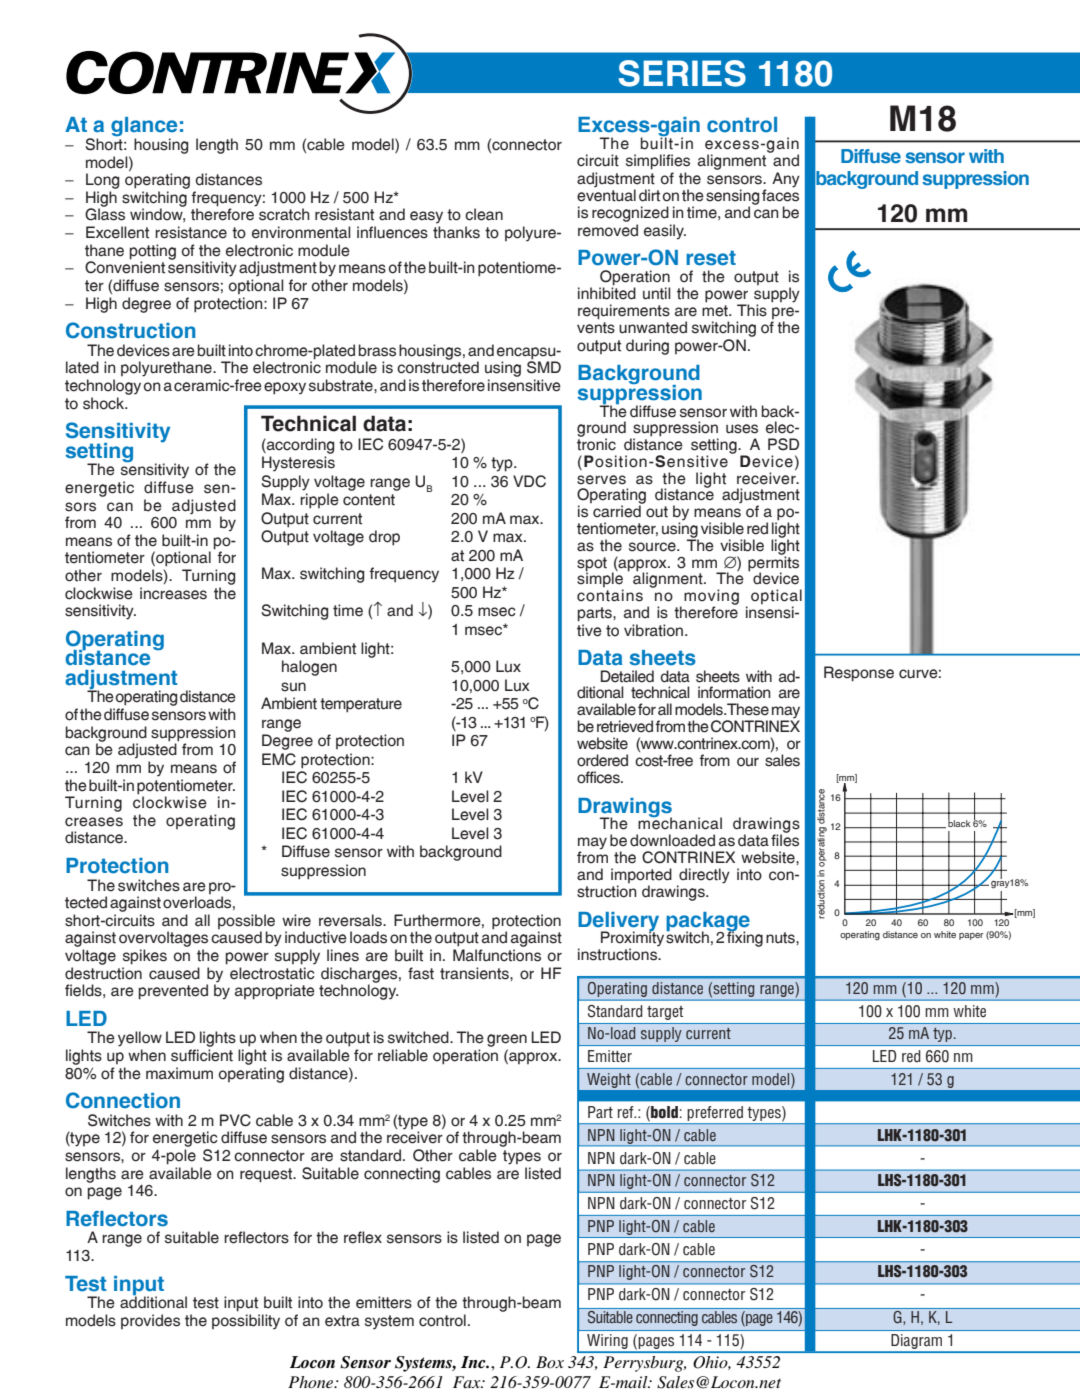 The height and width of the image is (1398, 1080). I want to click on halogen, so click(309, 668).
